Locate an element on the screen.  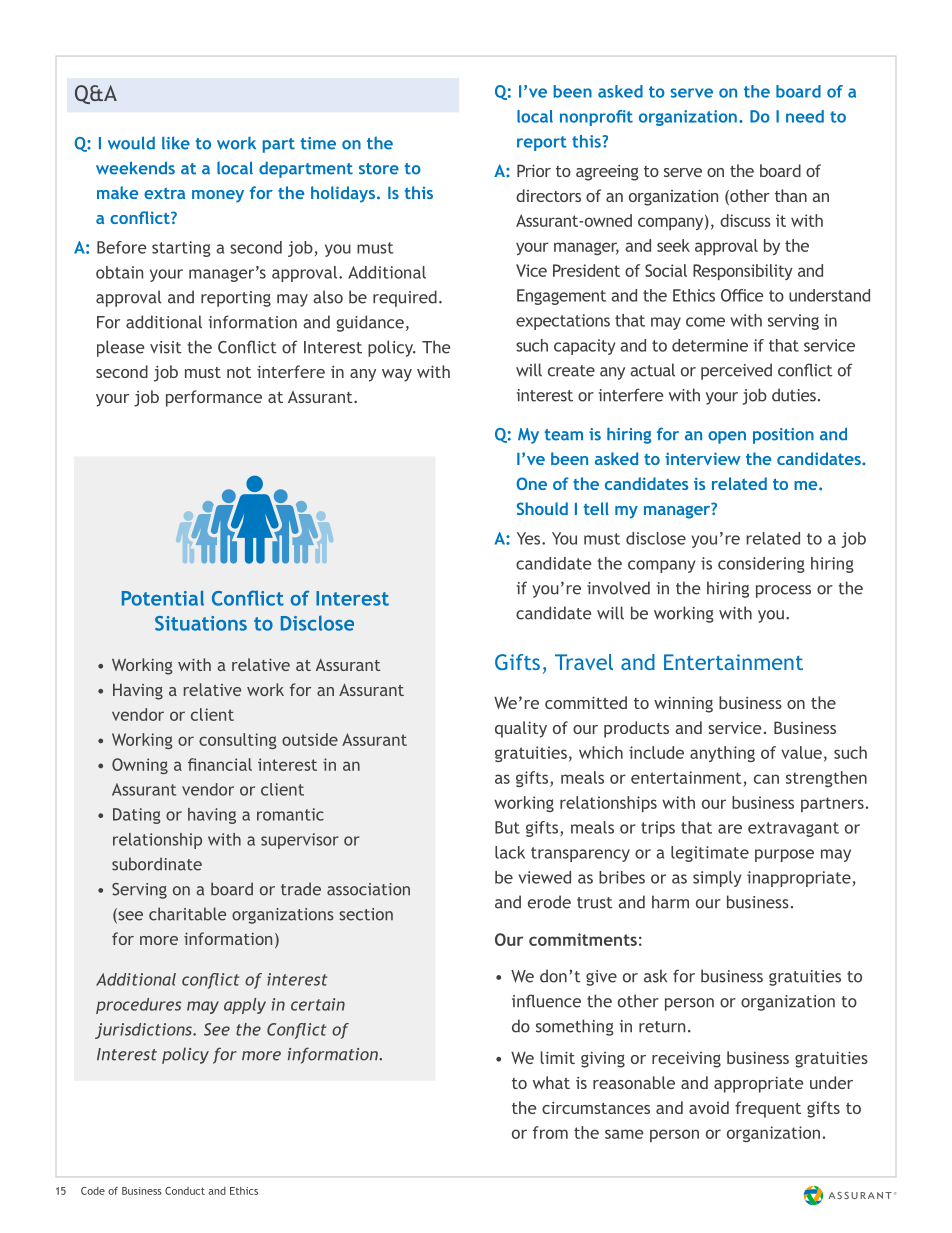
need is located at coordinates (805, 116).
